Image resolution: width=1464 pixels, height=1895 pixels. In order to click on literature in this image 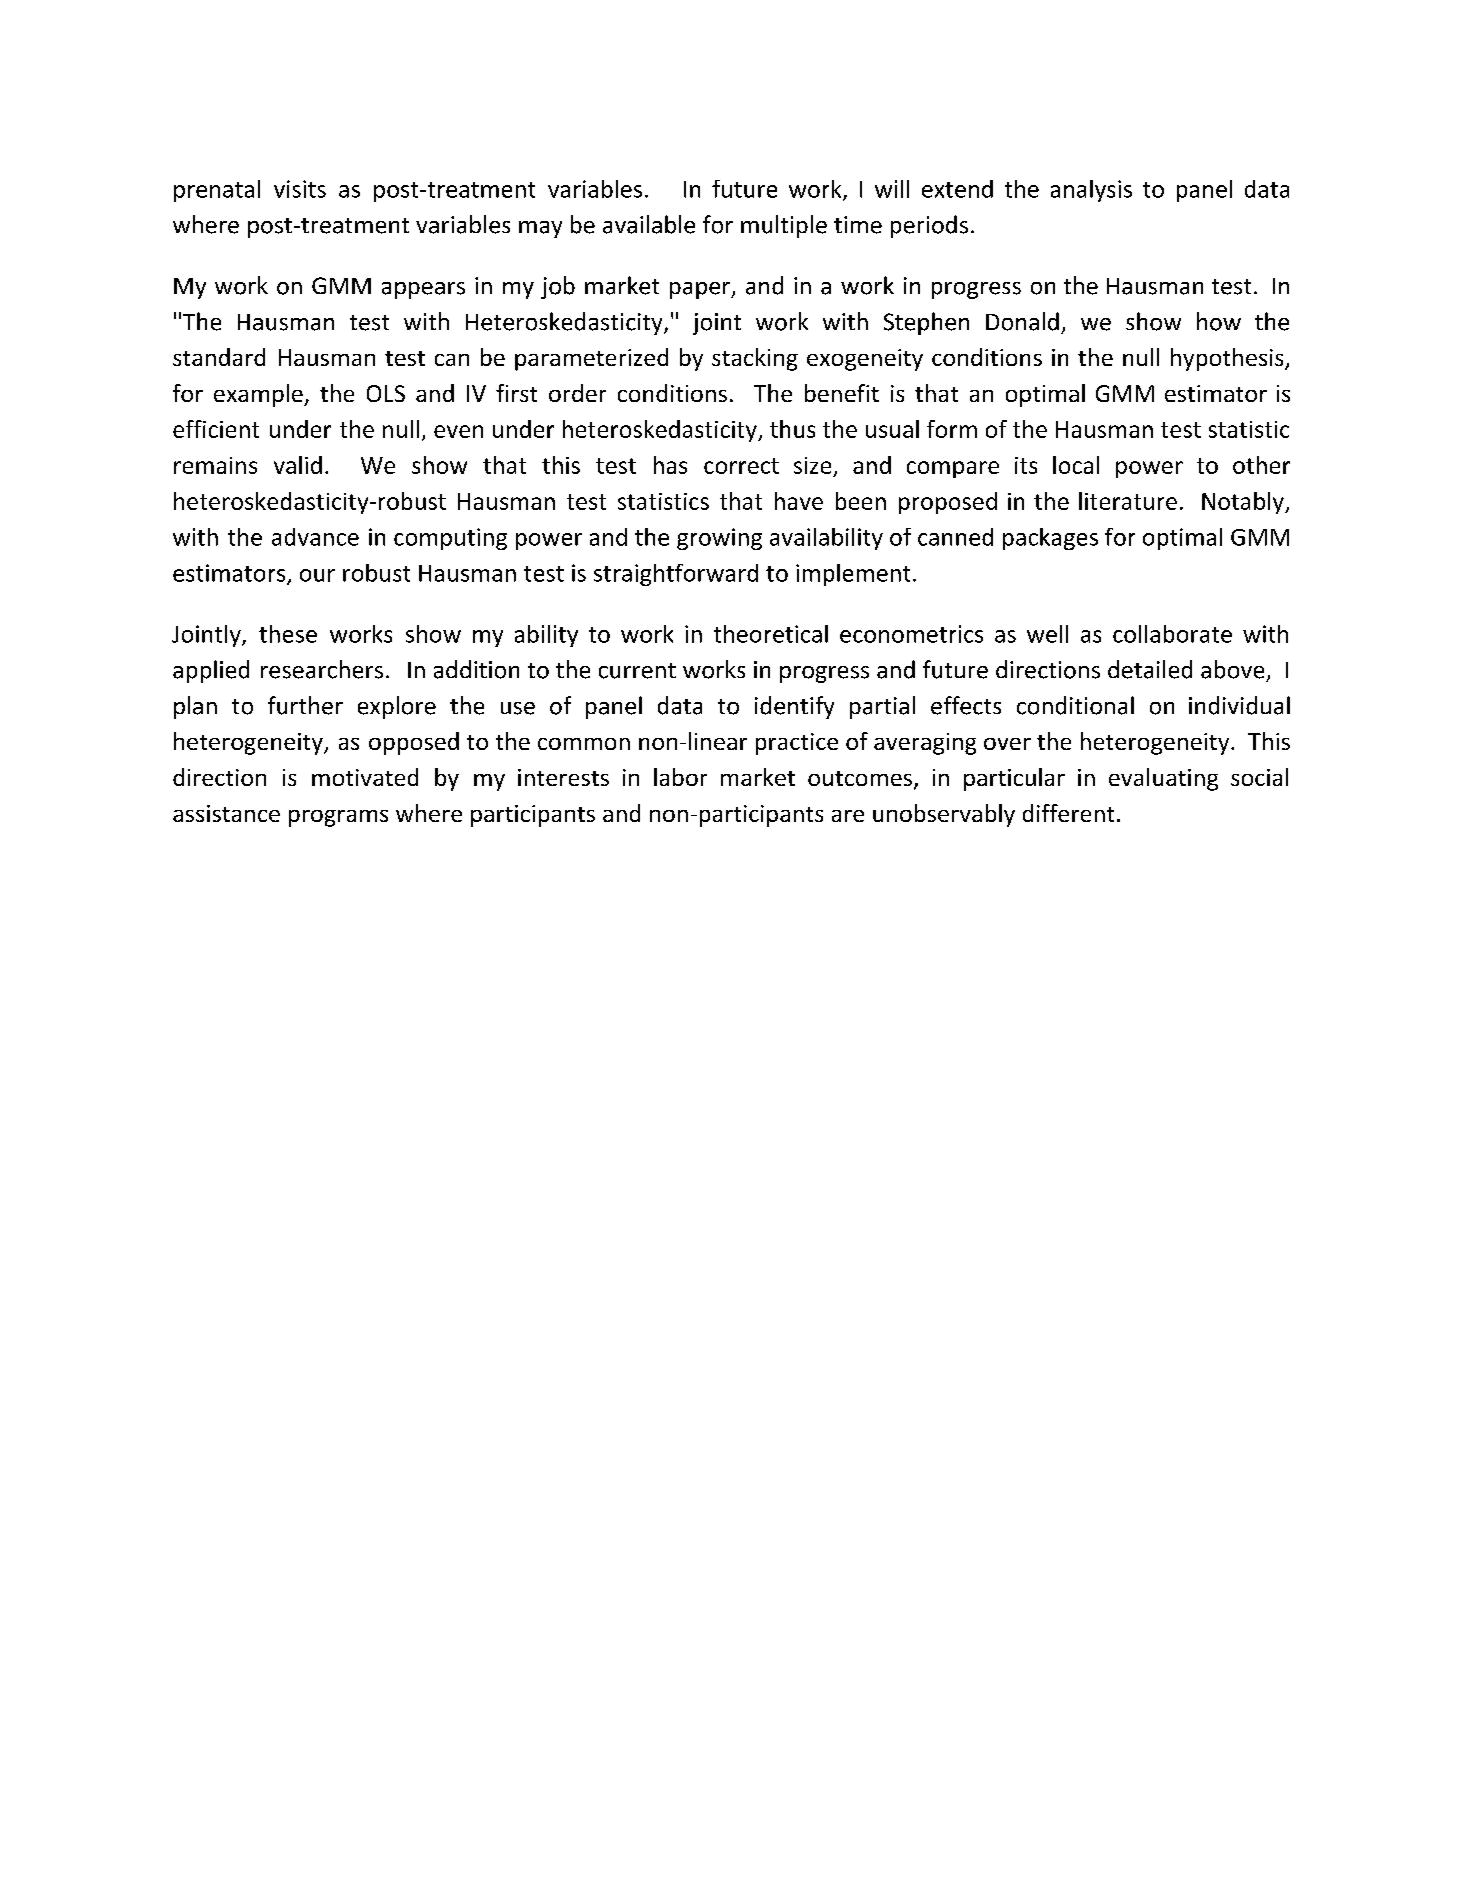, I will do `click(1128, 501)`.
